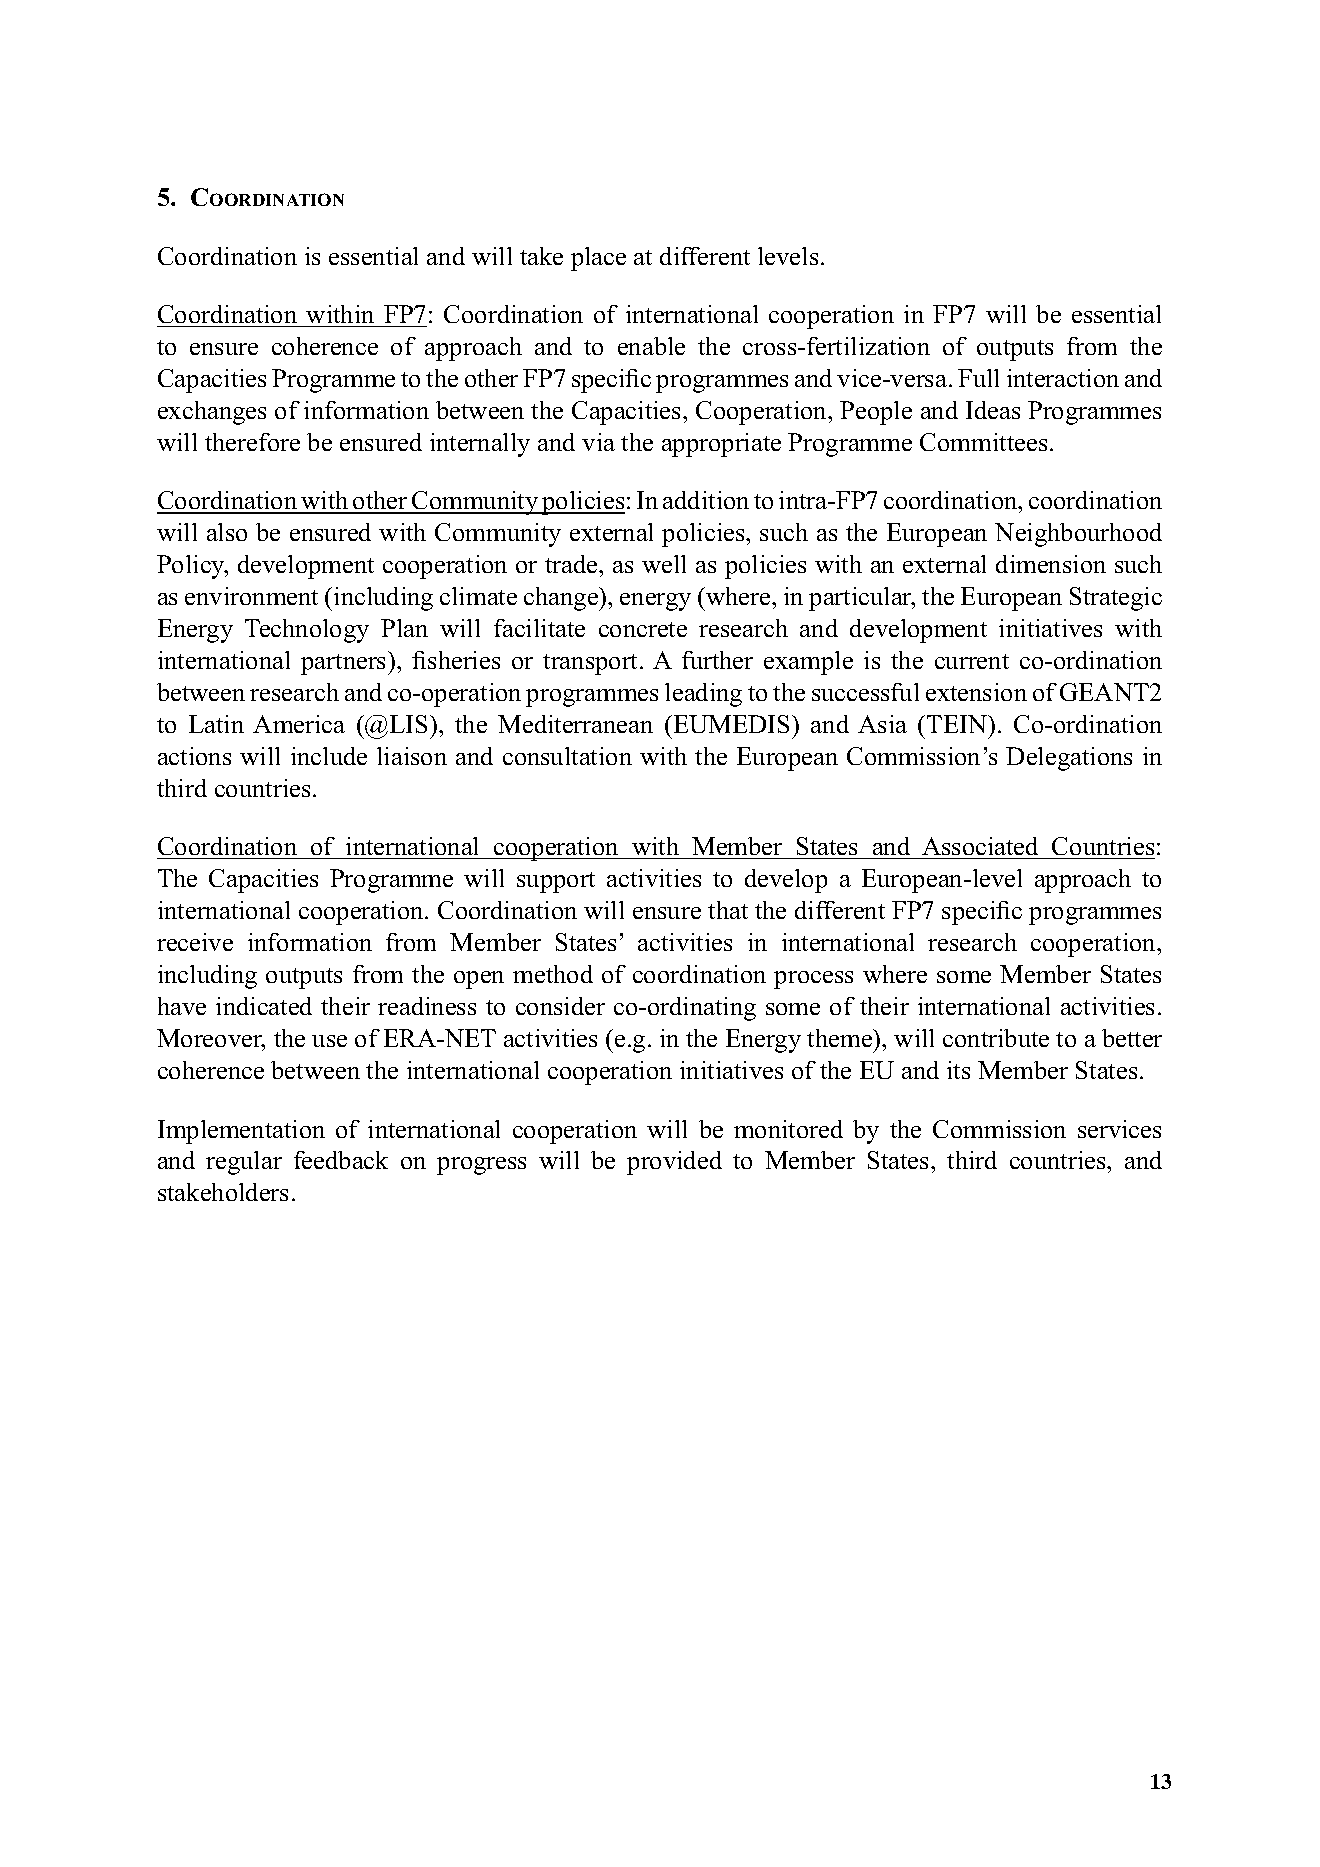 This screenshot has height=1867, width=1320. I want to click on receive, so click(195, 942).
